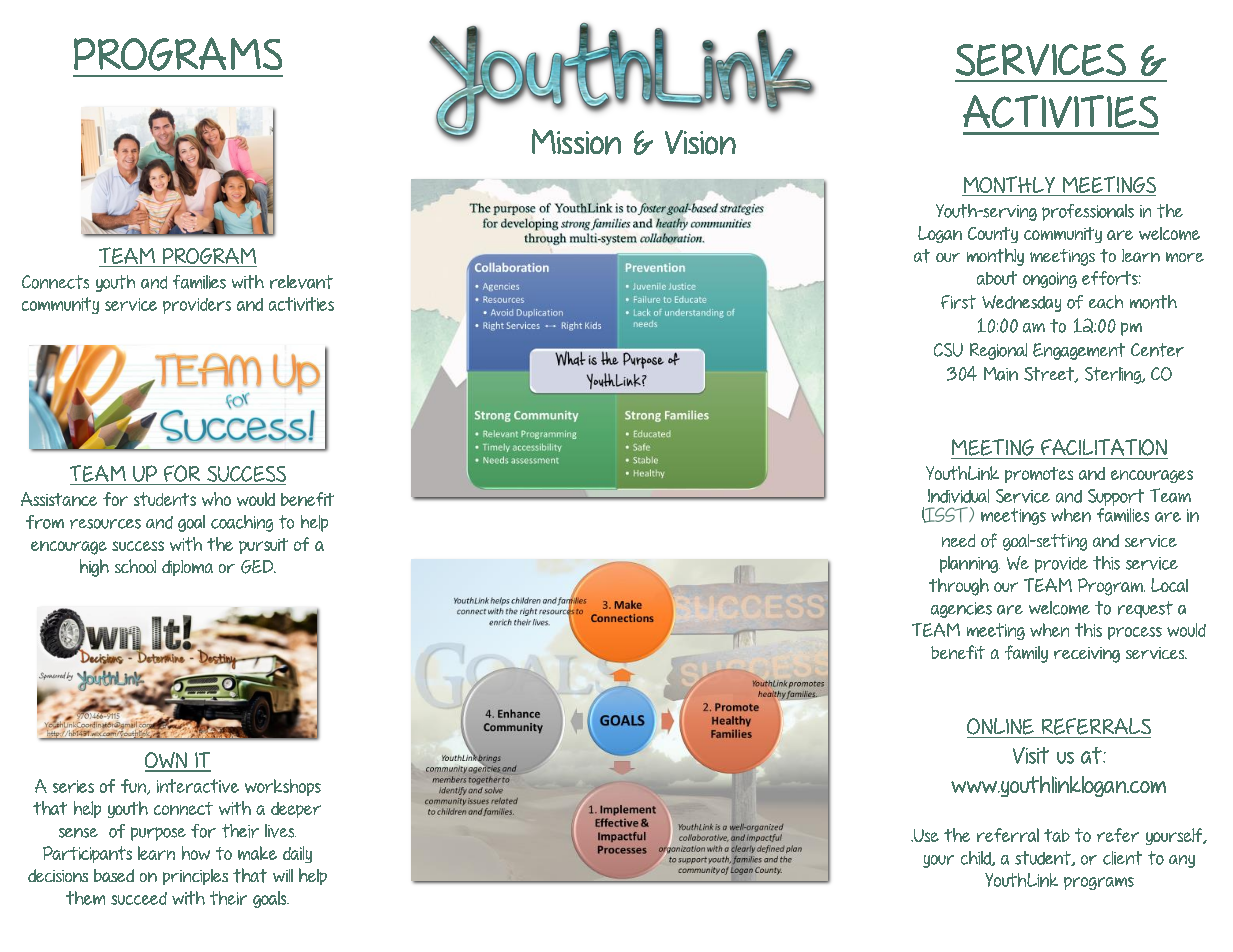 The height and width of the screenshot is (952, 1233). I want to click on relevant, so click(301, 282).
